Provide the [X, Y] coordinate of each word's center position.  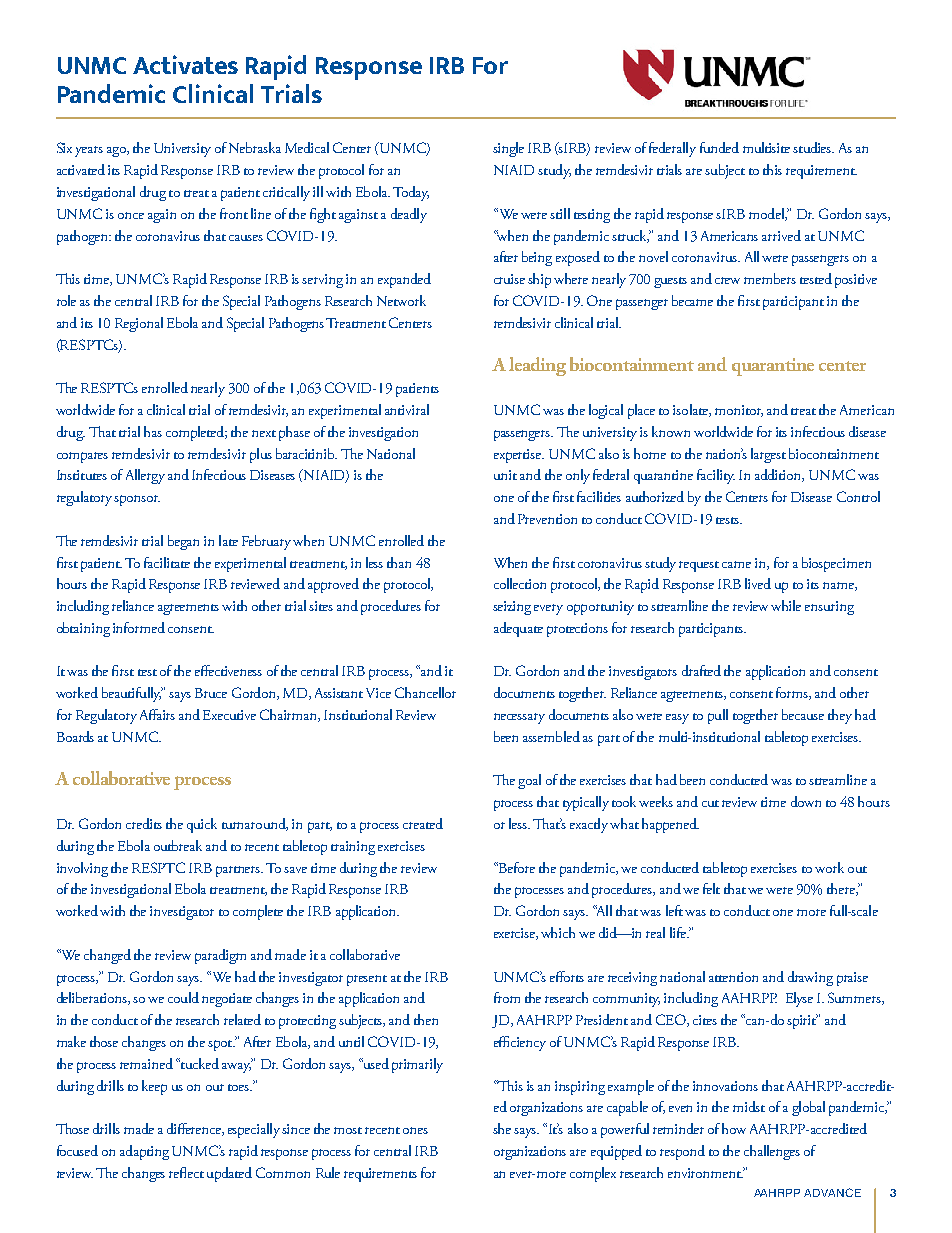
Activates [185, 64]
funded [719, 147]
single [508, 149]
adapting [144, 1152]
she [502, 1128]
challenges [772, 1152]
